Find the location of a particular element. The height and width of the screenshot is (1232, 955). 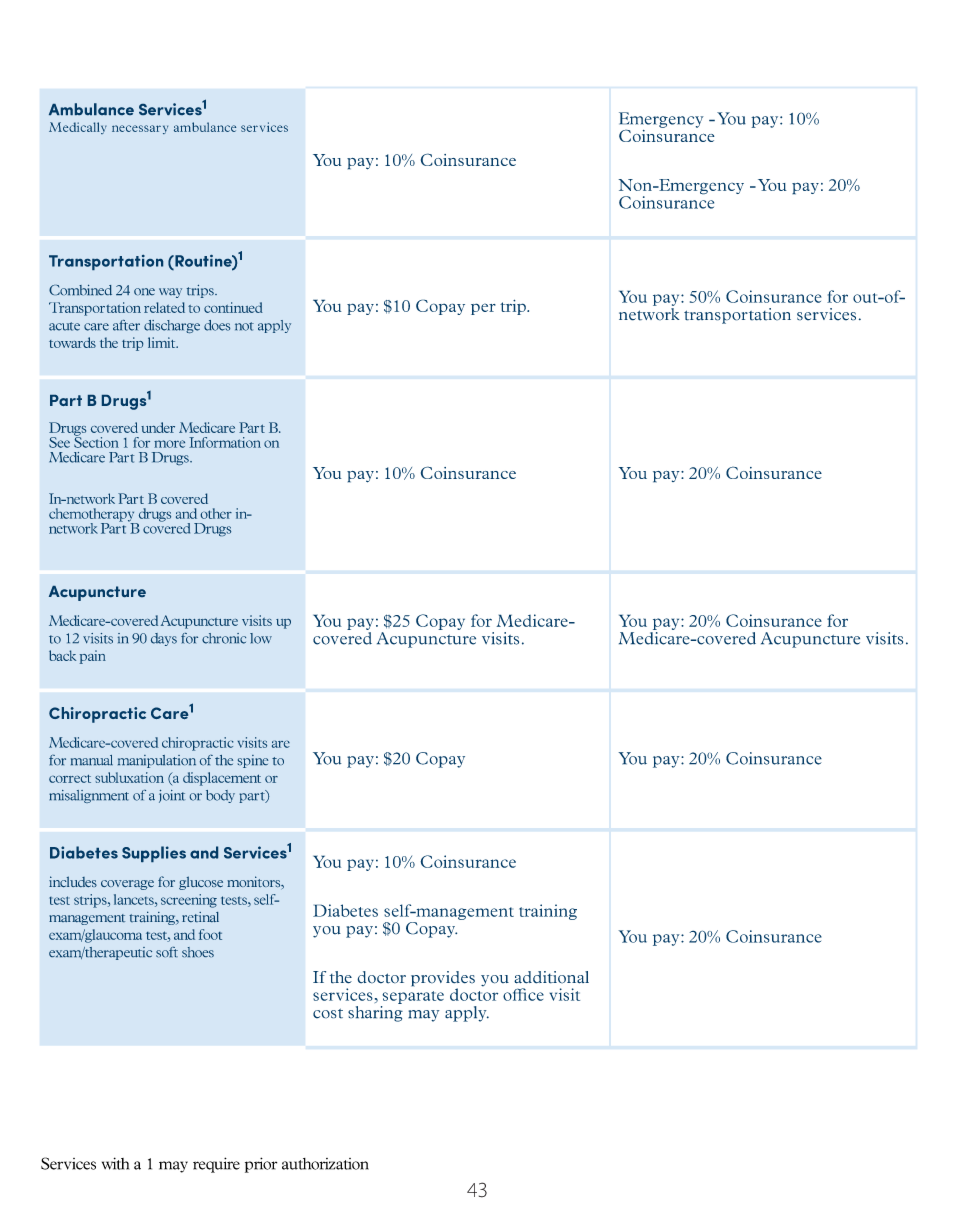

chronic is located at coordinates (224, 638).
